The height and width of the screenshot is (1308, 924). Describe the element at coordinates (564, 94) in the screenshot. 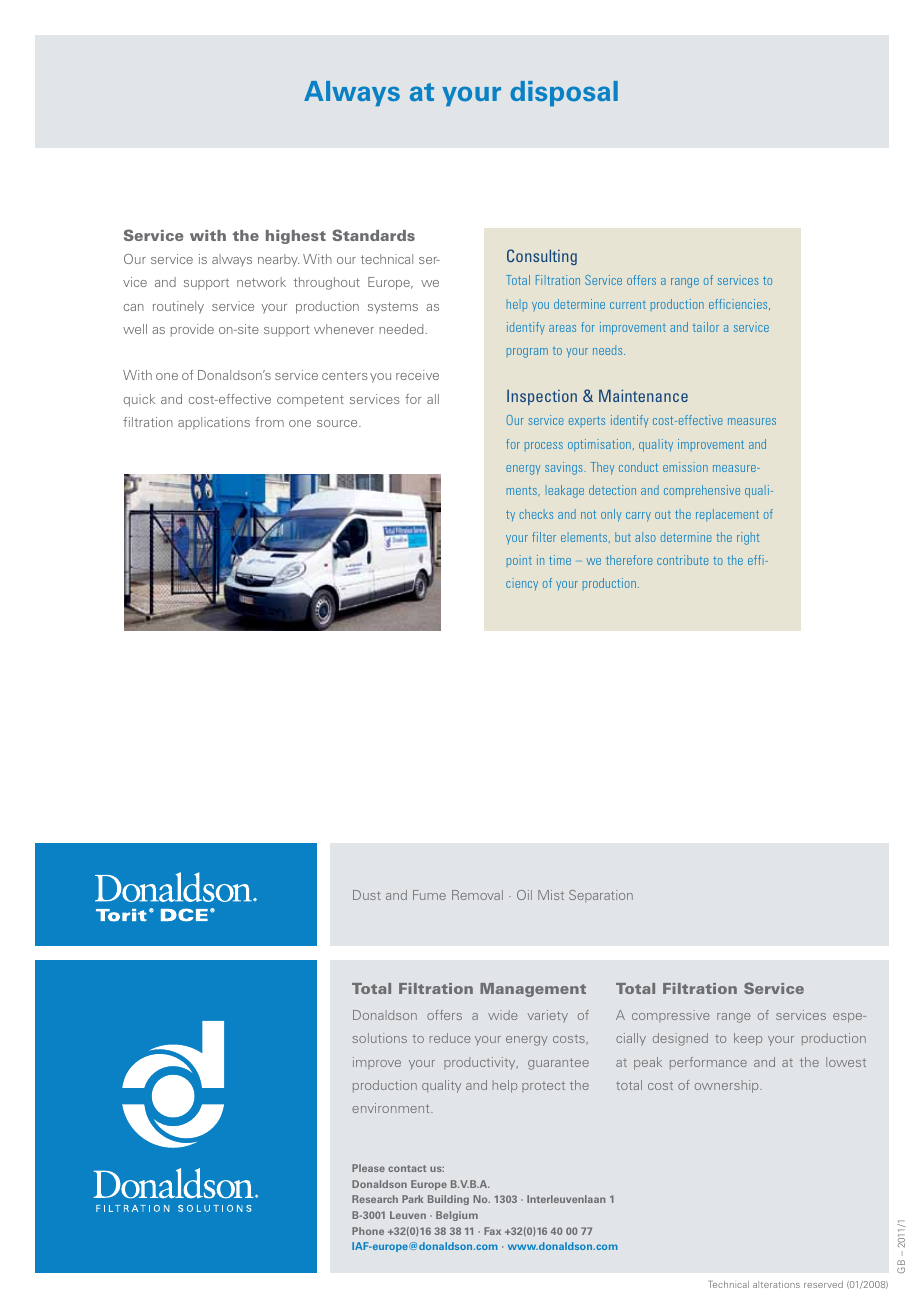

I see `disposal` at that location.
